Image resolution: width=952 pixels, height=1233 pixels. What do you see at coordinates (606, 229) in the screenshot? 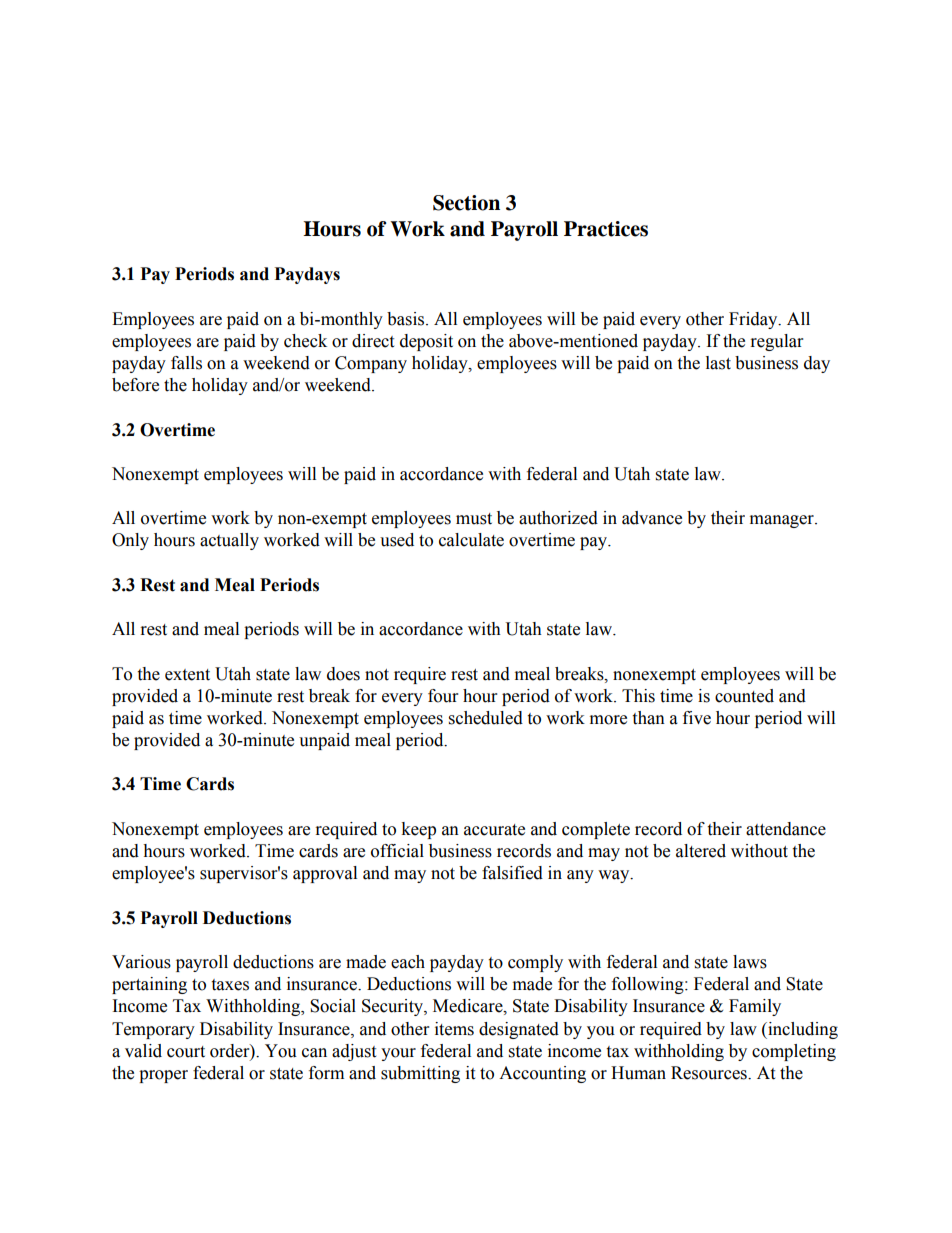
I see `Practices` at bounding box center [606, 229].
